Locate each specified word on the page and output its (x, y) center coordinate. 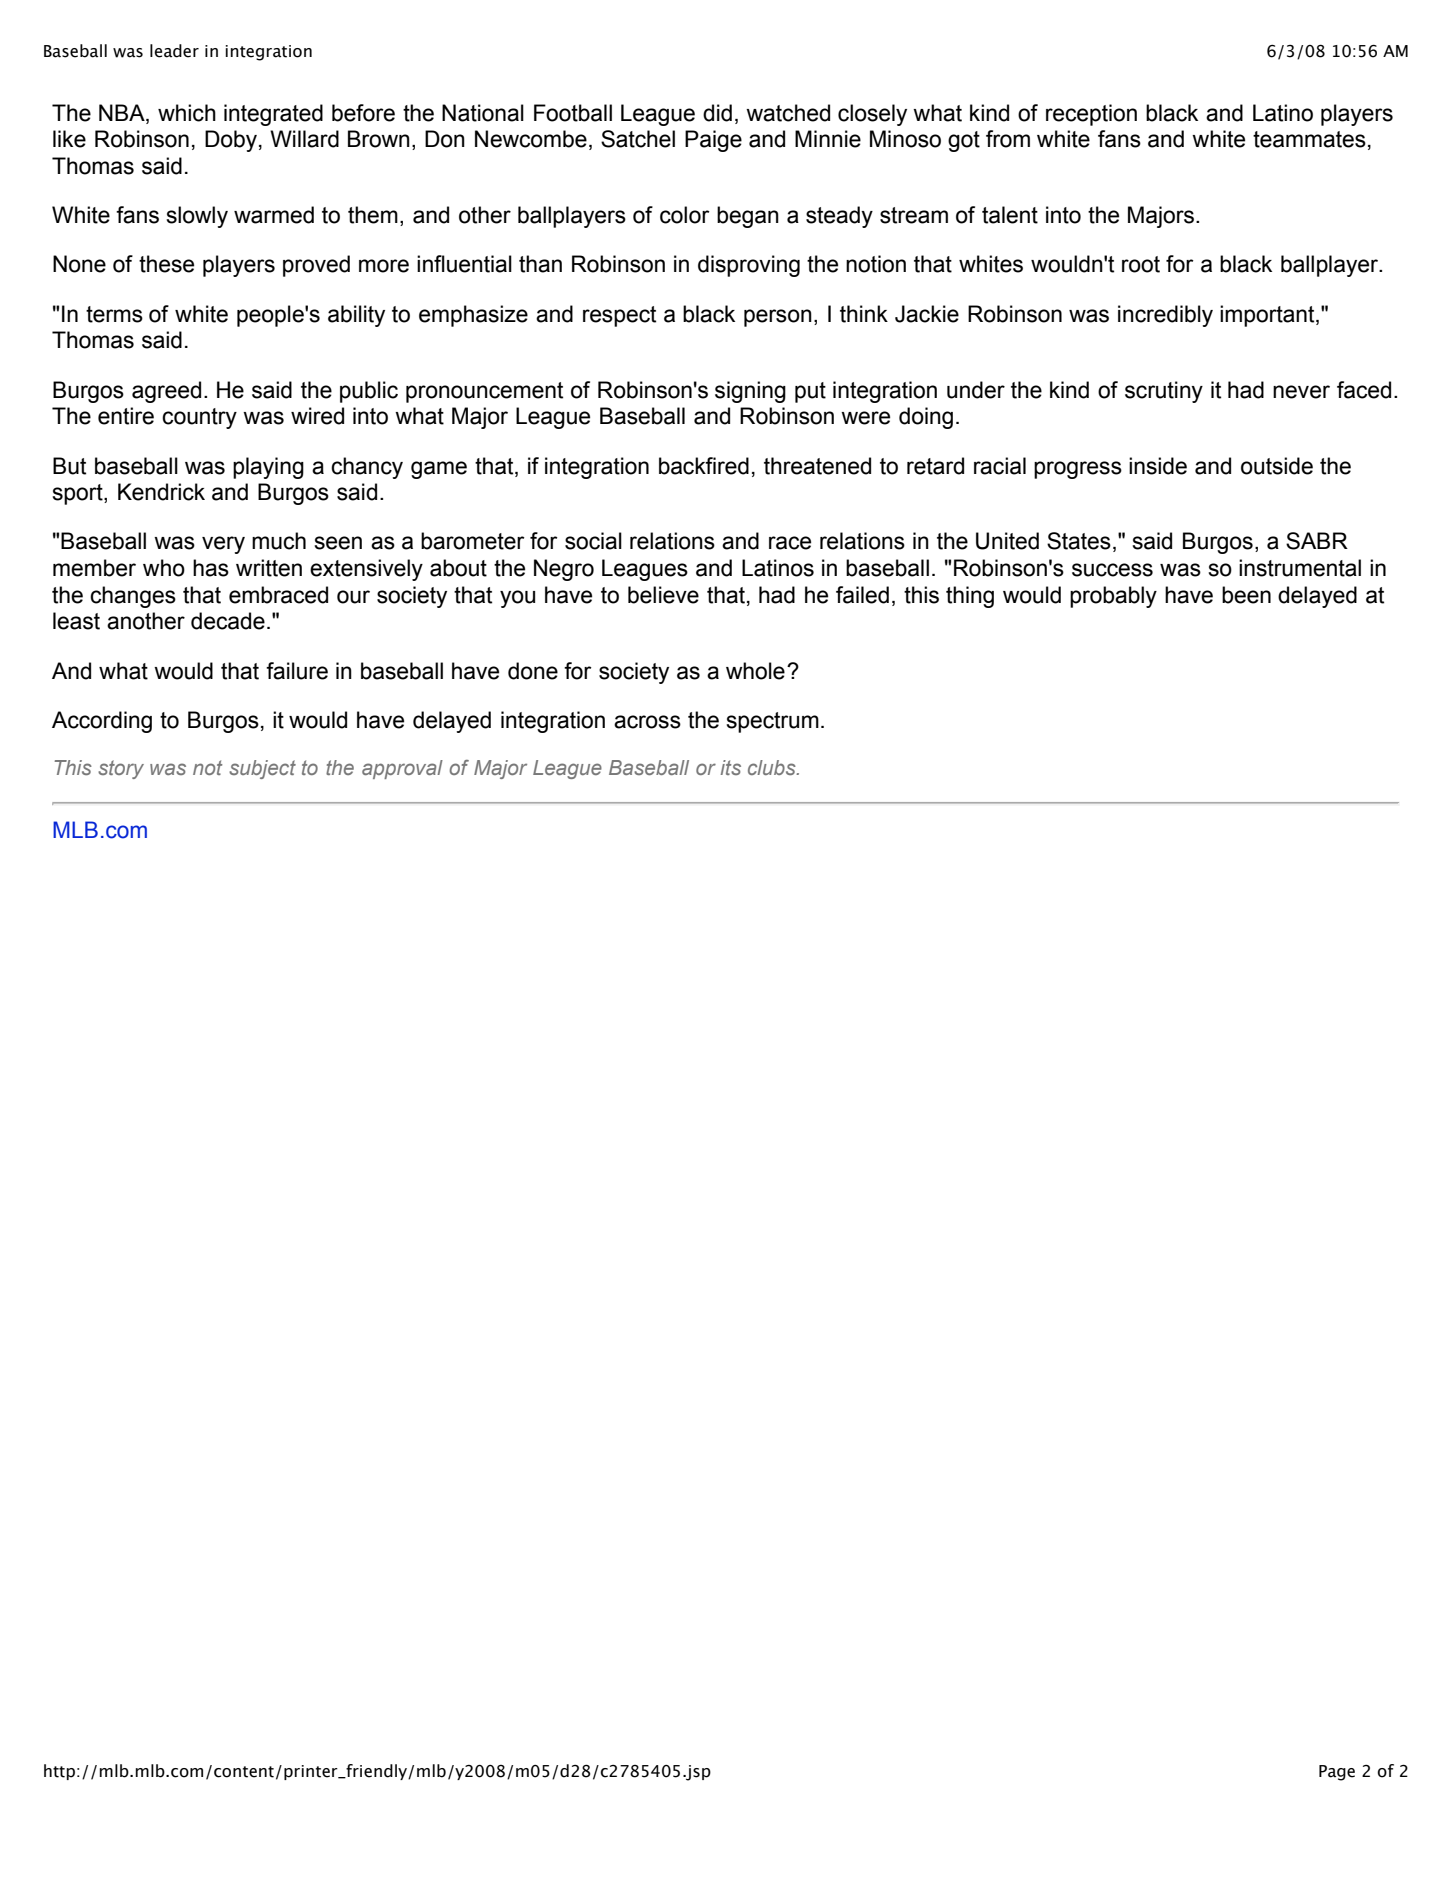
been (1246, 595)
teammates (1309, 139)
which (187, 113)
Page (1337, 1773)
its (731, 767)
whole (755, 671)
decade (228, 621)
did (717, 113)
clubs (773, 767)
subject (262, 769)
